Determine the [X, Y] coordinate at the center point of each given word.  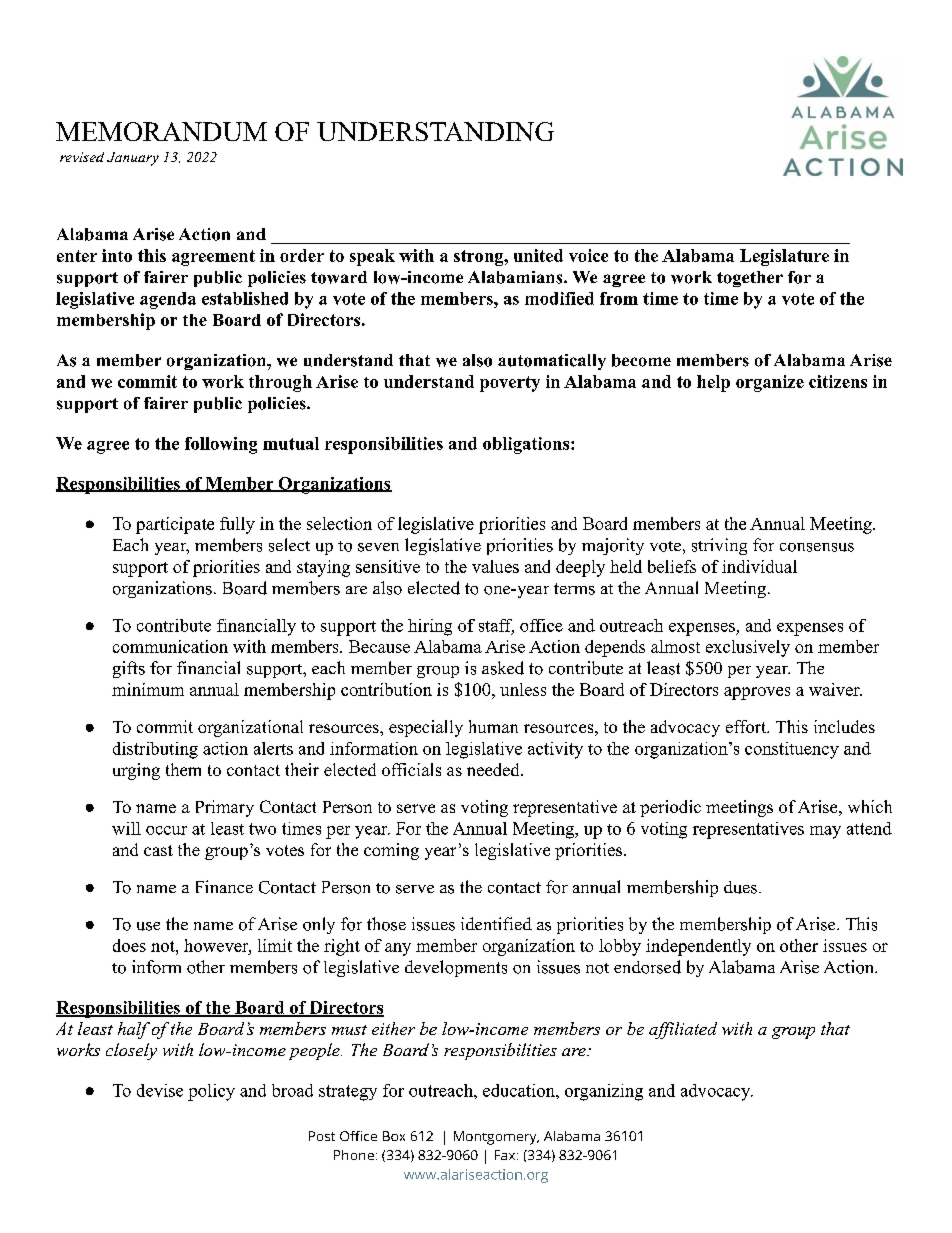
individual [759, 566]
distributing [155, 750]
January [133, 159]
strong [479, 258]
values [495, 566]
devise [160, 1090]
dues [740, 887]
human [493, 726]
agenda [168, 300]
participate [175, 525]
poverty [510, 384]
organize [770, 383]
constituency [792, 750]
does [129, 945]
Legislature [784, 257]
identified [496, 923]
